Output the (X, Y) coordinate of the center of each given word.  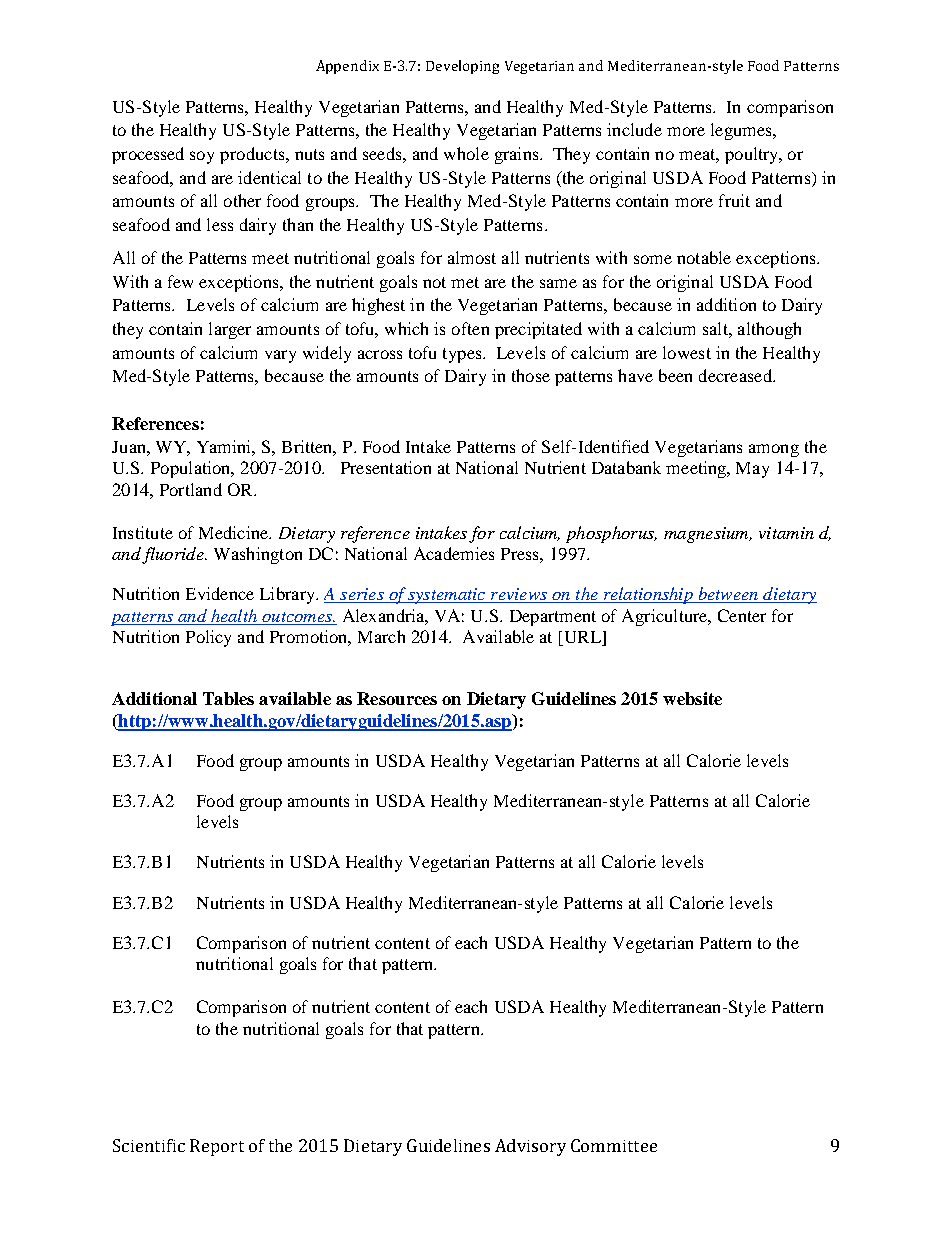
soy (202, 157)
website (692, 698)
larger (230, 330)
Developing (462, 67)
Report (217, 1147)
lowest (687, 352)
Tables (228, 698)
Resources (397, 698)
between (728, 595)
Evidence (220, 593)
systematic (447, 596)
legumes (742, 131)
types (463, 355)
